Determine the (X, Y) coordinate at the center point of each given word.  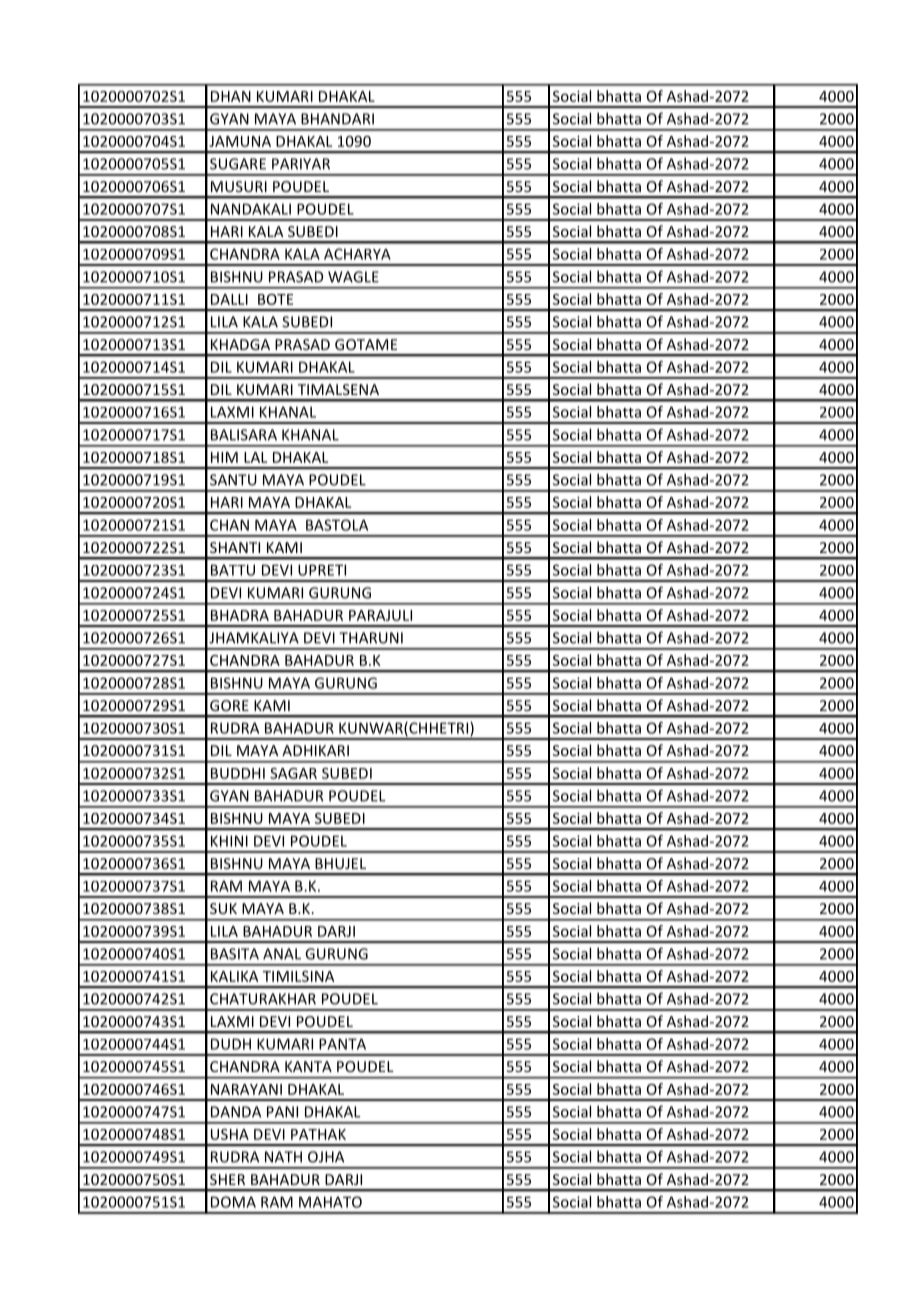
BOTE (275, 299)
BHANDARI (337, 119)
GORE (229, 705)
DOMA (233, 1202)
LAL (255, 457)
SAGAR (293, 773)
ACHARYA (357, 254)
